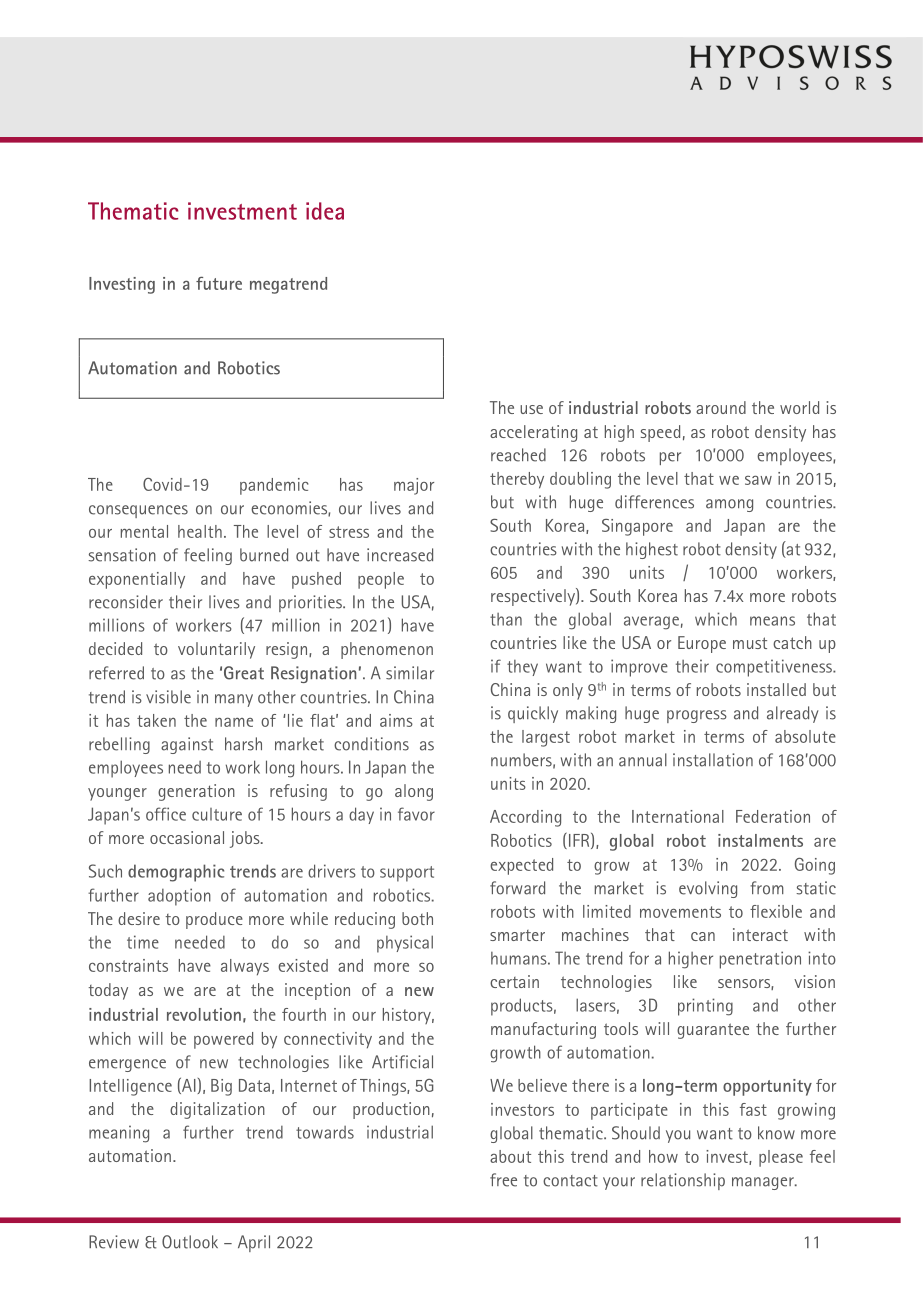 Image resolution: width=924 pixels, height=1308 pixels. I want to click on idea, so click(325, 211).
